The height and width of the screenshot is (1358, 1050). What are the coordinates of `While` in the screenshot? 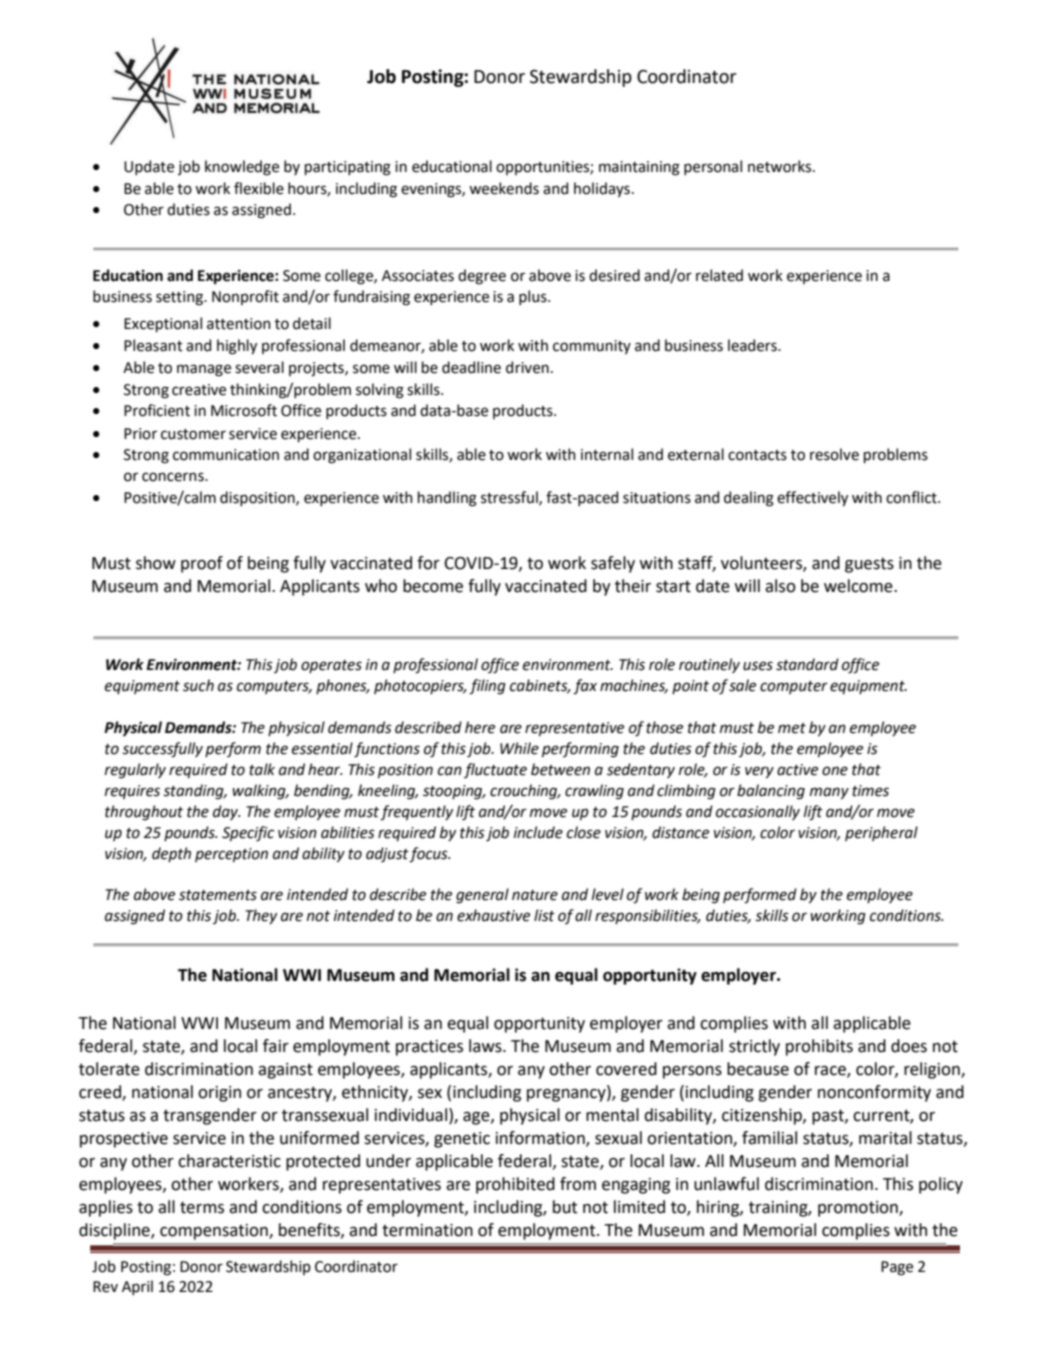 It's located at (519, 748).
